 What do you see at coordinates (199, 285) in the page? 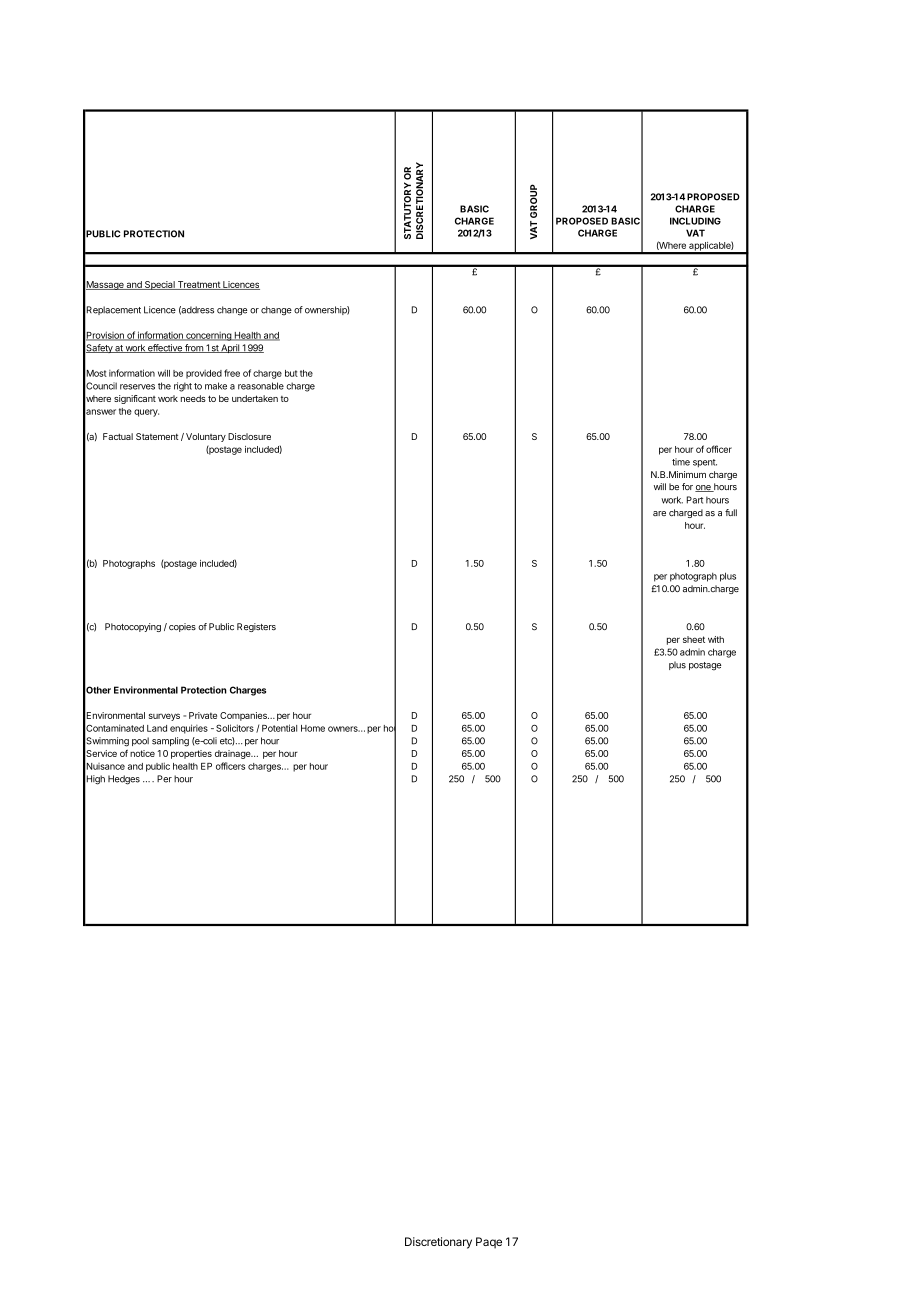
I see `Treatment` at bounding box center [199, 285].
